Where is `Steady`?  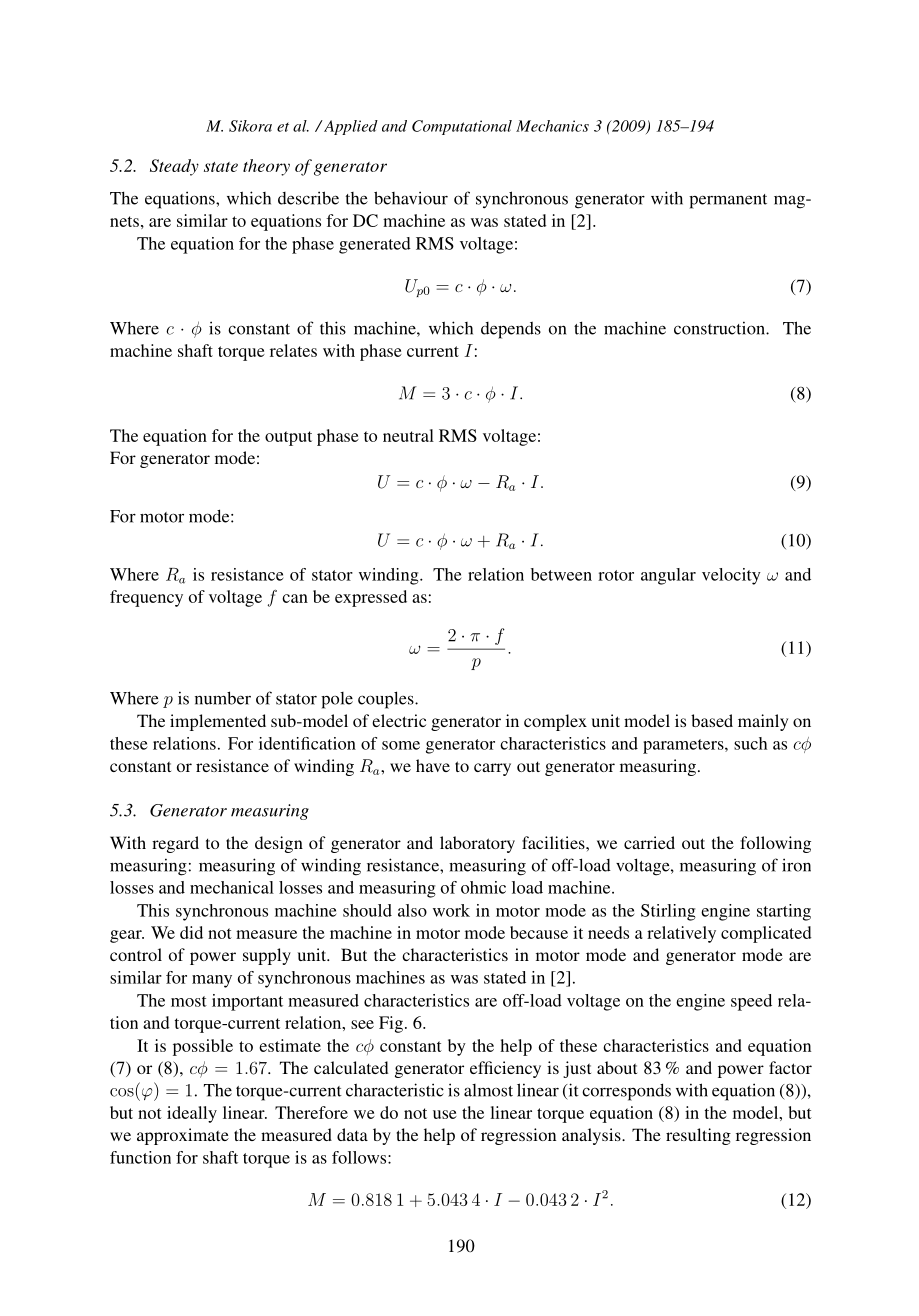
Steady is located at coordinates (174, 167).
